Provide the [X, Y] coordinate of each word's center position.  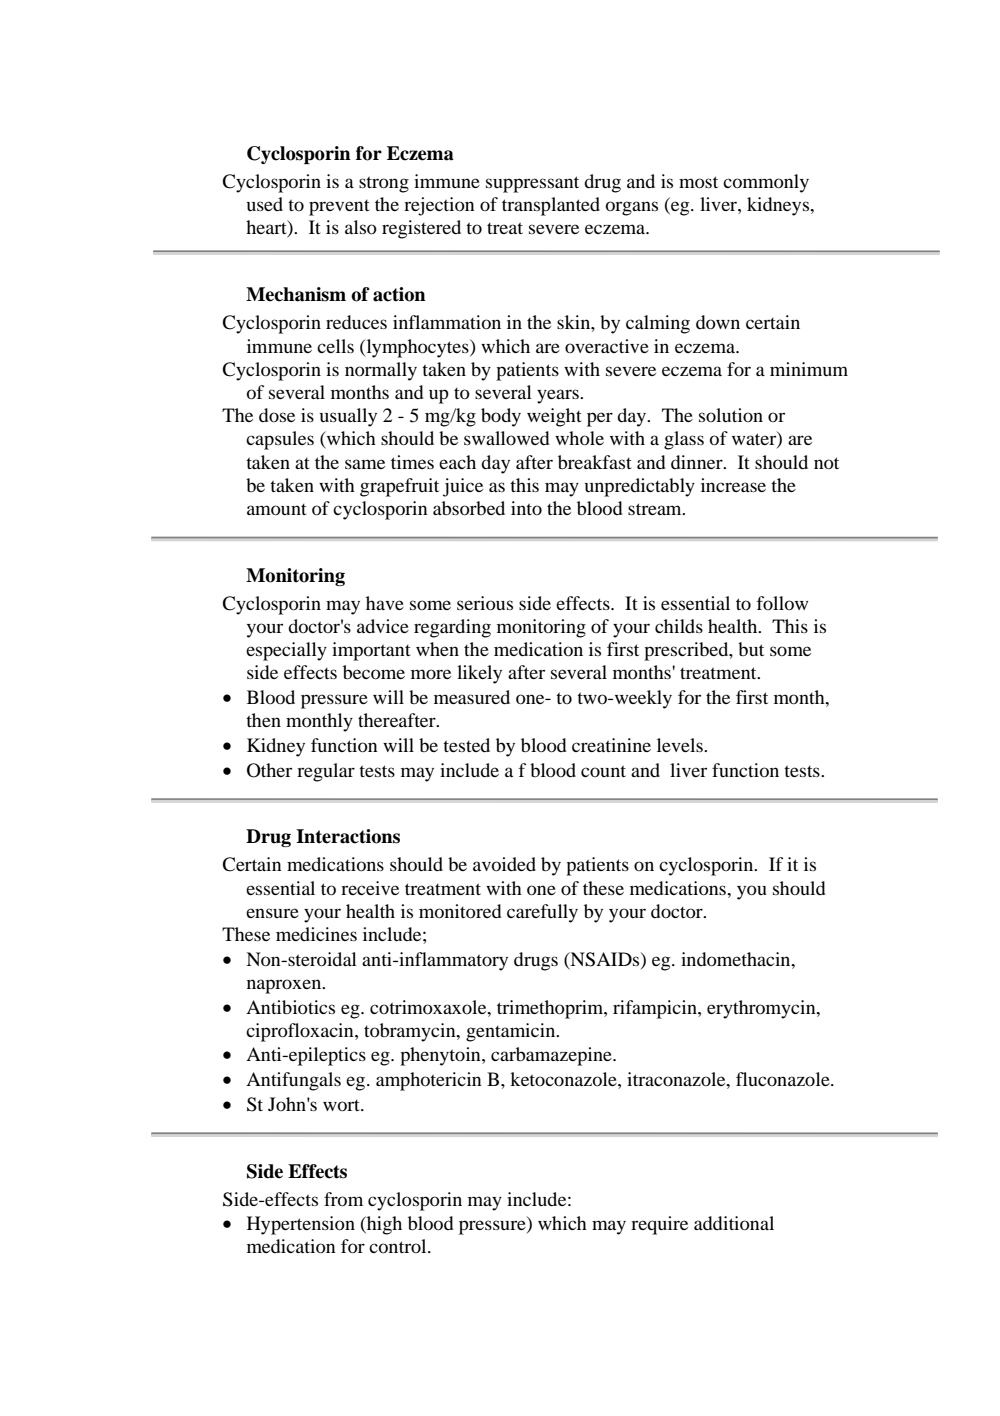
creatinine [611, 745]
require [659, 1225]
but [751, 649]
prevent [339, 208]
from [343, 1199]
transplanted [551, 206]
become [374, 672]
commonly [766, 183]
